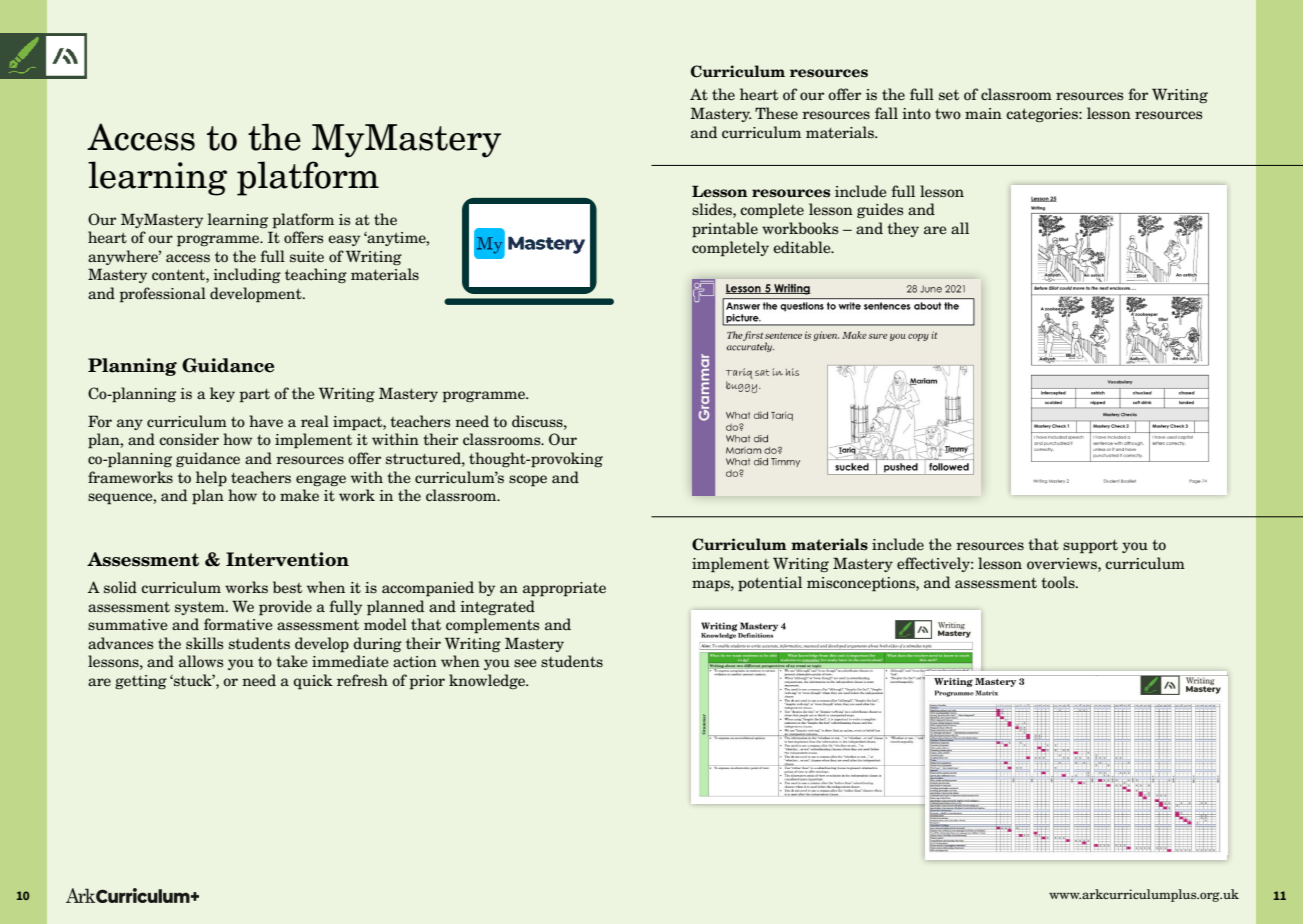 The height and width of the screenshot is (924, 1303). Describe the element at coordinates (983, 113) in the screenshot. I see `main` at that location.
